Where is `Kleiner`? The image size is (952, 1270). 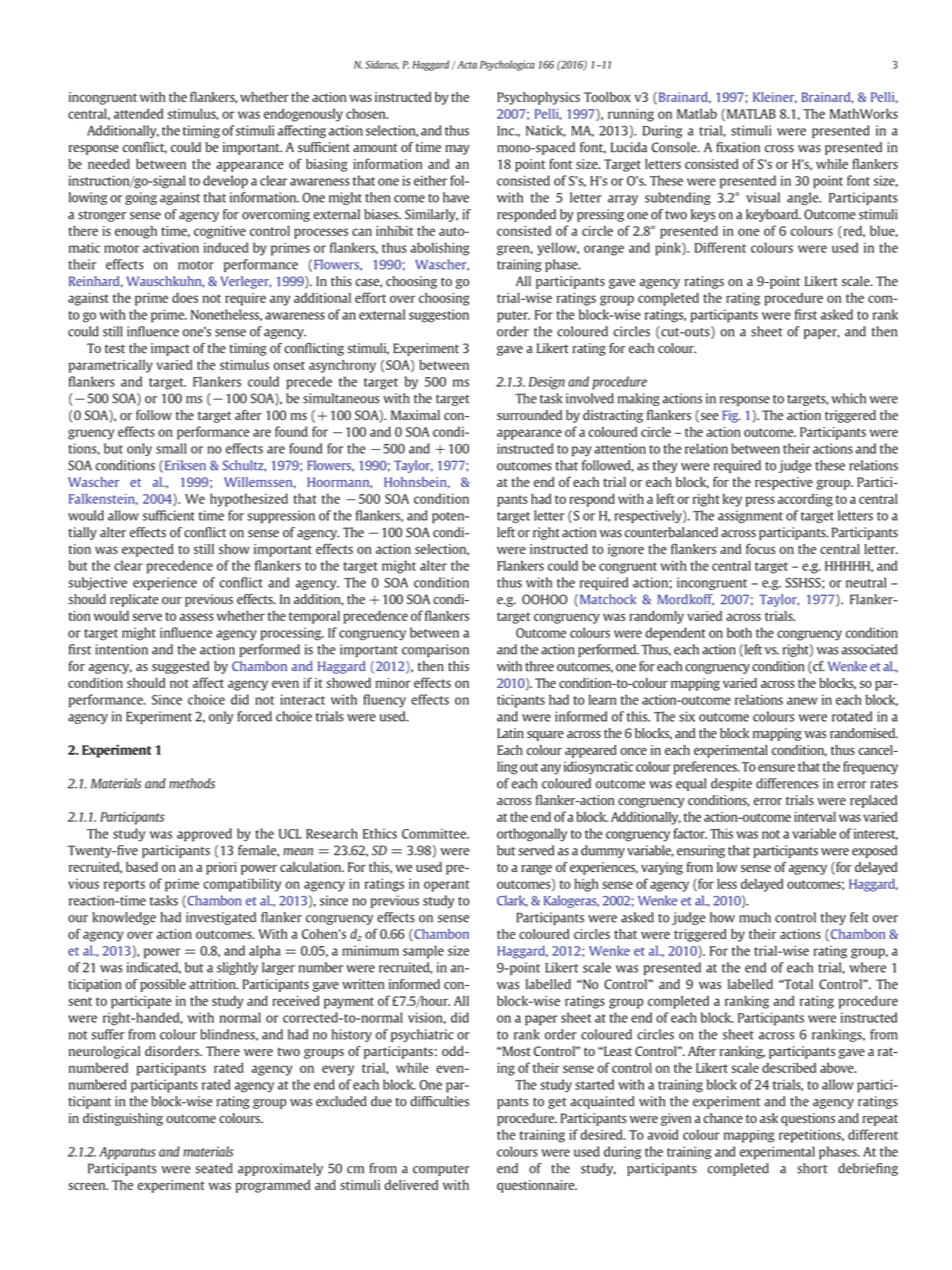 Kleiner is located at coordinates (775, 98).
